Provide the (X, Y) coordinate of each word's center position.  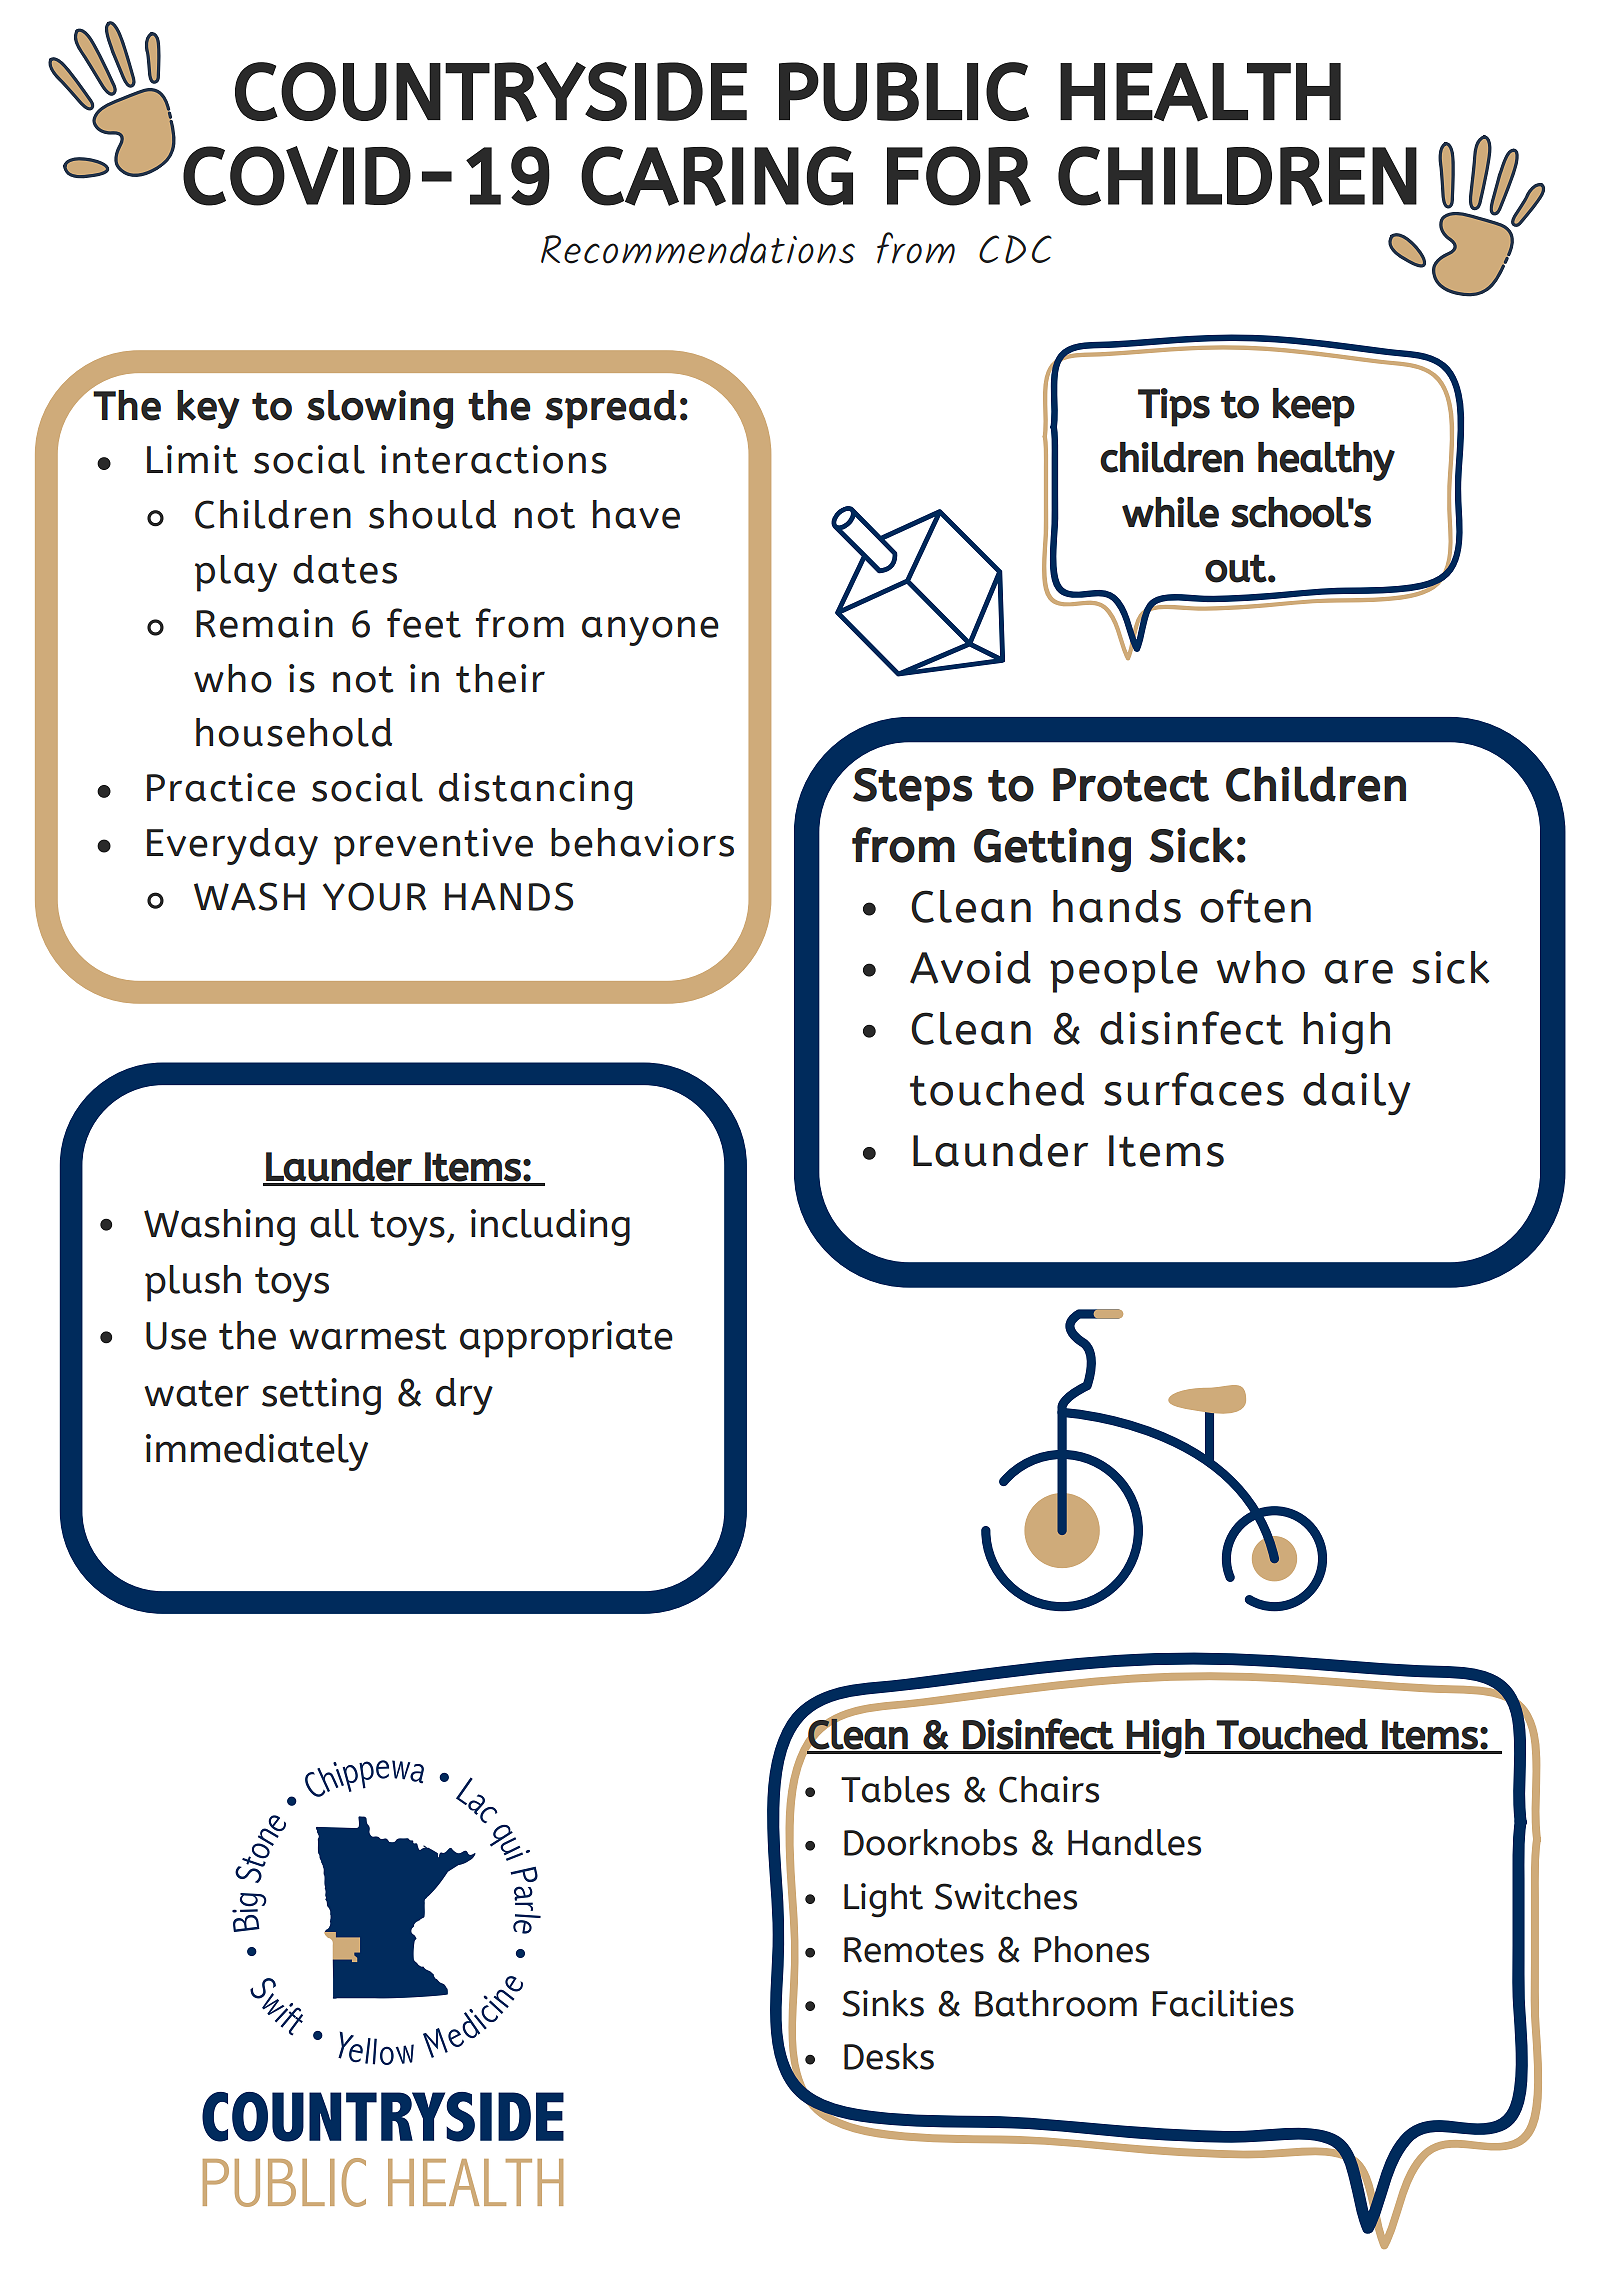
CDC (1015, 249)
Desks (889, 2056)
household (294, 732)
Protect (1131, 785)
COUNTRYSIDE (491, 92)
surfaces (1194, 1089)
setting (321, 1396)
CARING (717, 176)
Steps (912, 789)
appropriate (566, 1339)
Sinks (883, 2003)
